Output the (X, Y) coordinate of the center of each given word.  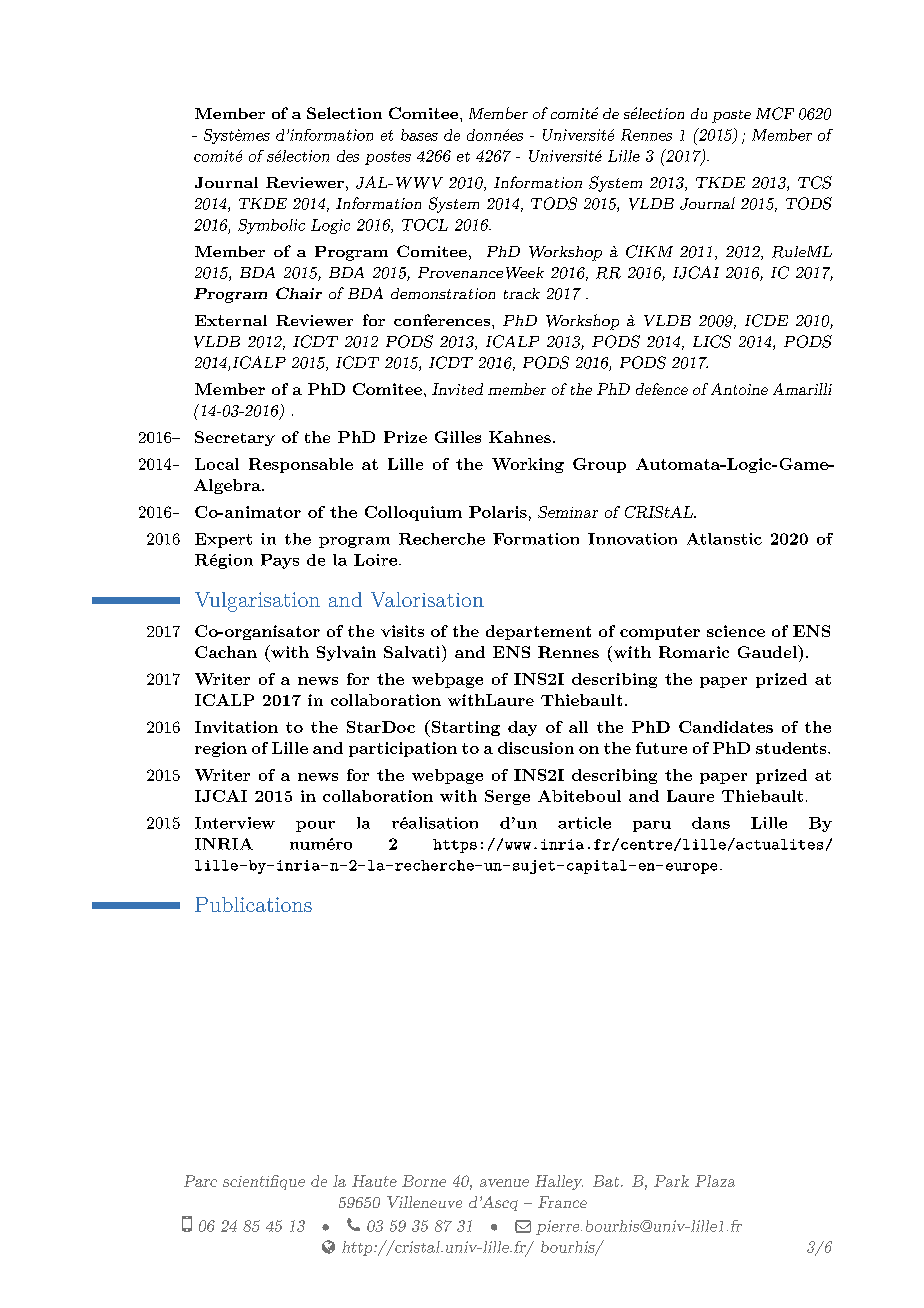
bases (419, 135)
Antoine (739, 389)
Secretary (235, 438)
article (584, 823)
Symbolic (271, 226)
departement (538, 632)
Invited (457, 389)
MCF (775, 113)
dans (711, 823)
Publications (253, 904)
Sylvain (346, 653)
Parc (200, 1181)
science (736, 631)
